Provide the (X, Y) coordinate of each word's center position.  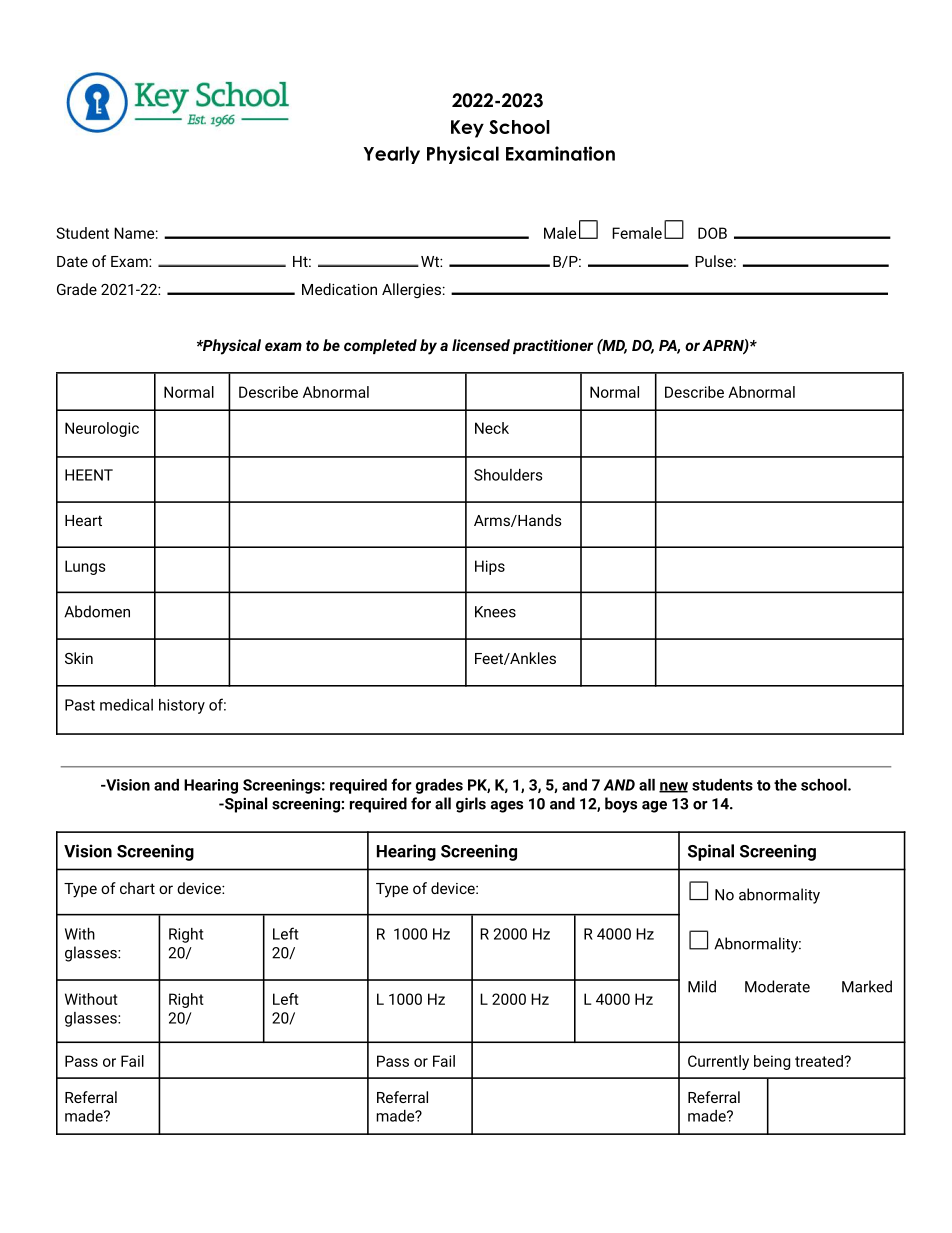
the (785, 785)
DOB (712, 233)
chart (137, 888)
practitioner (553, 346)
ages (507, 807)
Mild (702, 986)
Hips (490, 567)
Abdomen (97, 611)
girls (471, 805)
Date (72, 261)
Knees (495, 612)
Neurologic (102, 429)
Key (467, 129)
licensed (481, 345)
